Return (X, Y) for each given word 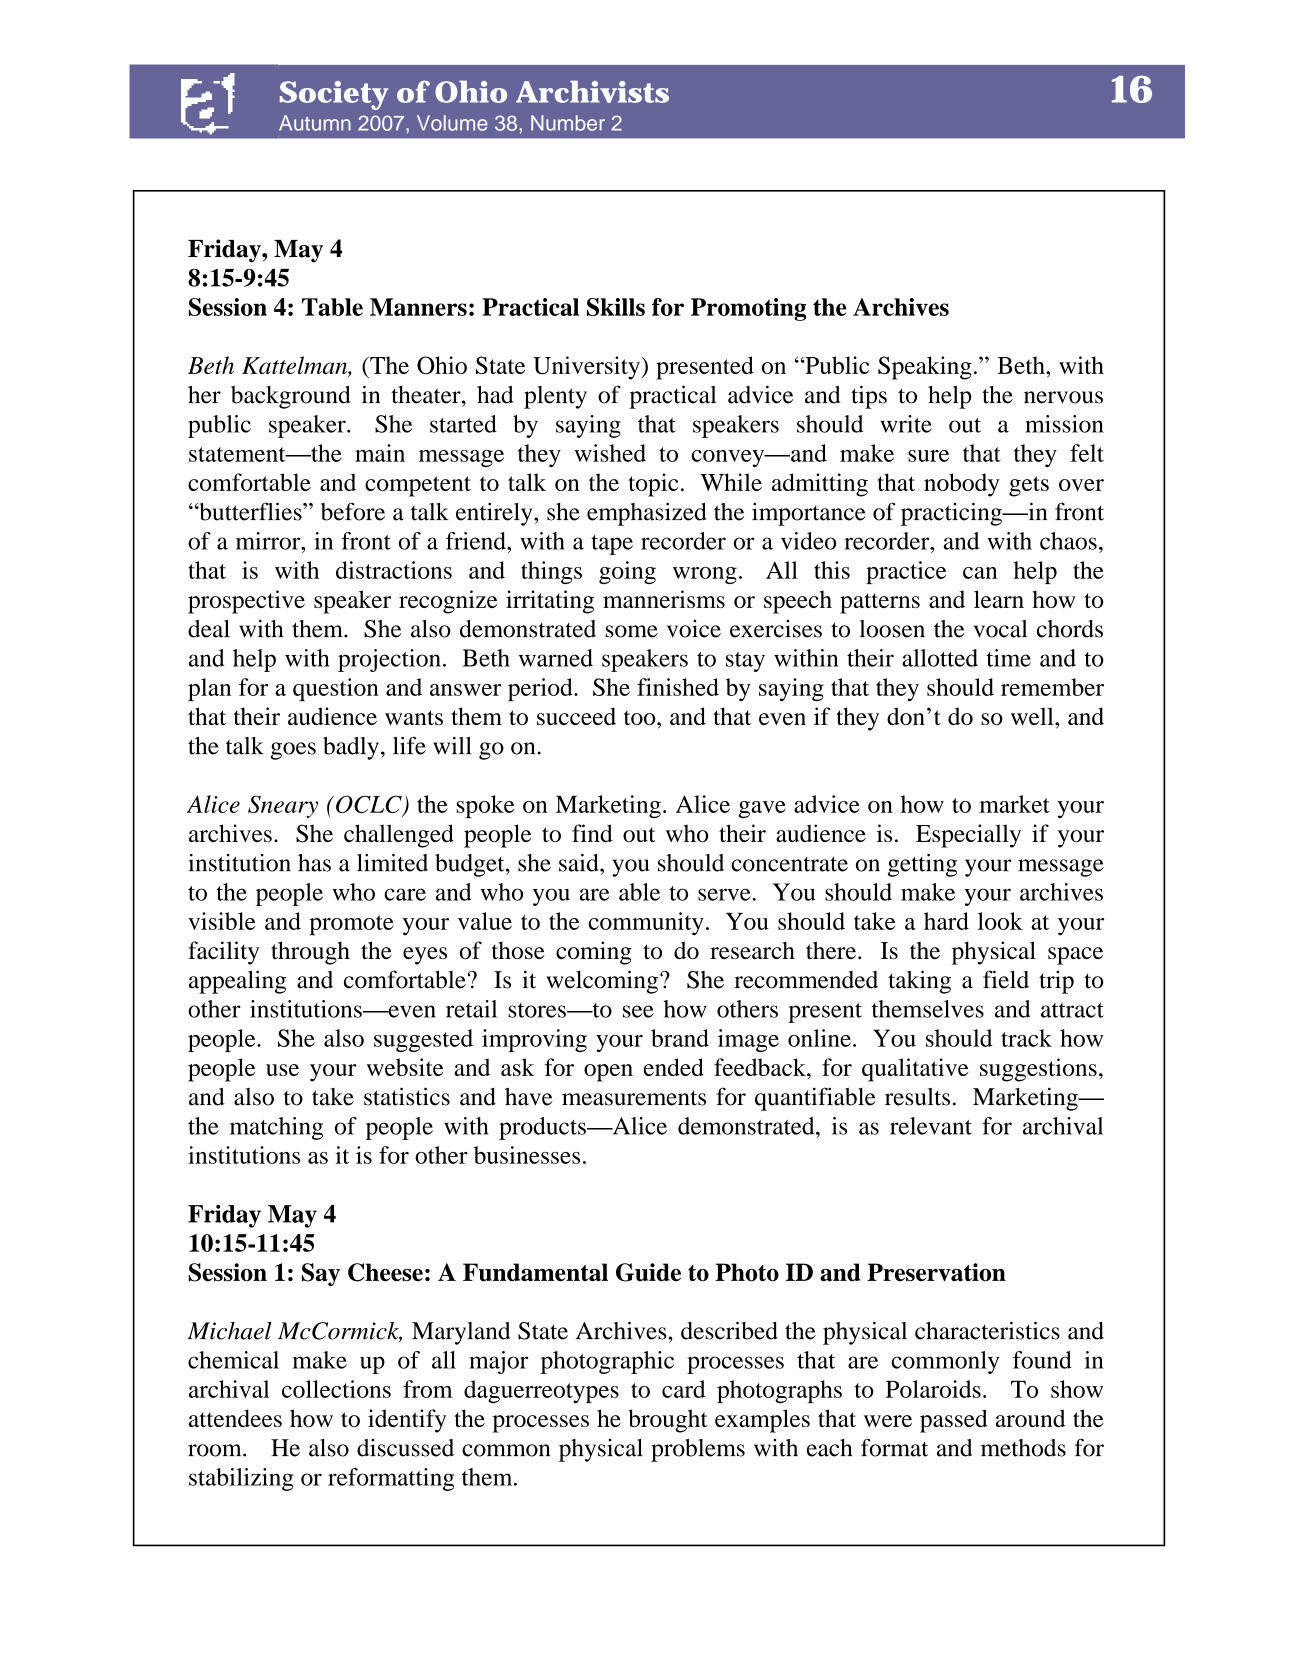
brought (668, 1421)
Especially (968, 836)
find (592, 833)
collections (336, 1389)
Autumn (315, 123)
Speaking (925, 368)
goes (293, 751)
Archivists (592, 91)
